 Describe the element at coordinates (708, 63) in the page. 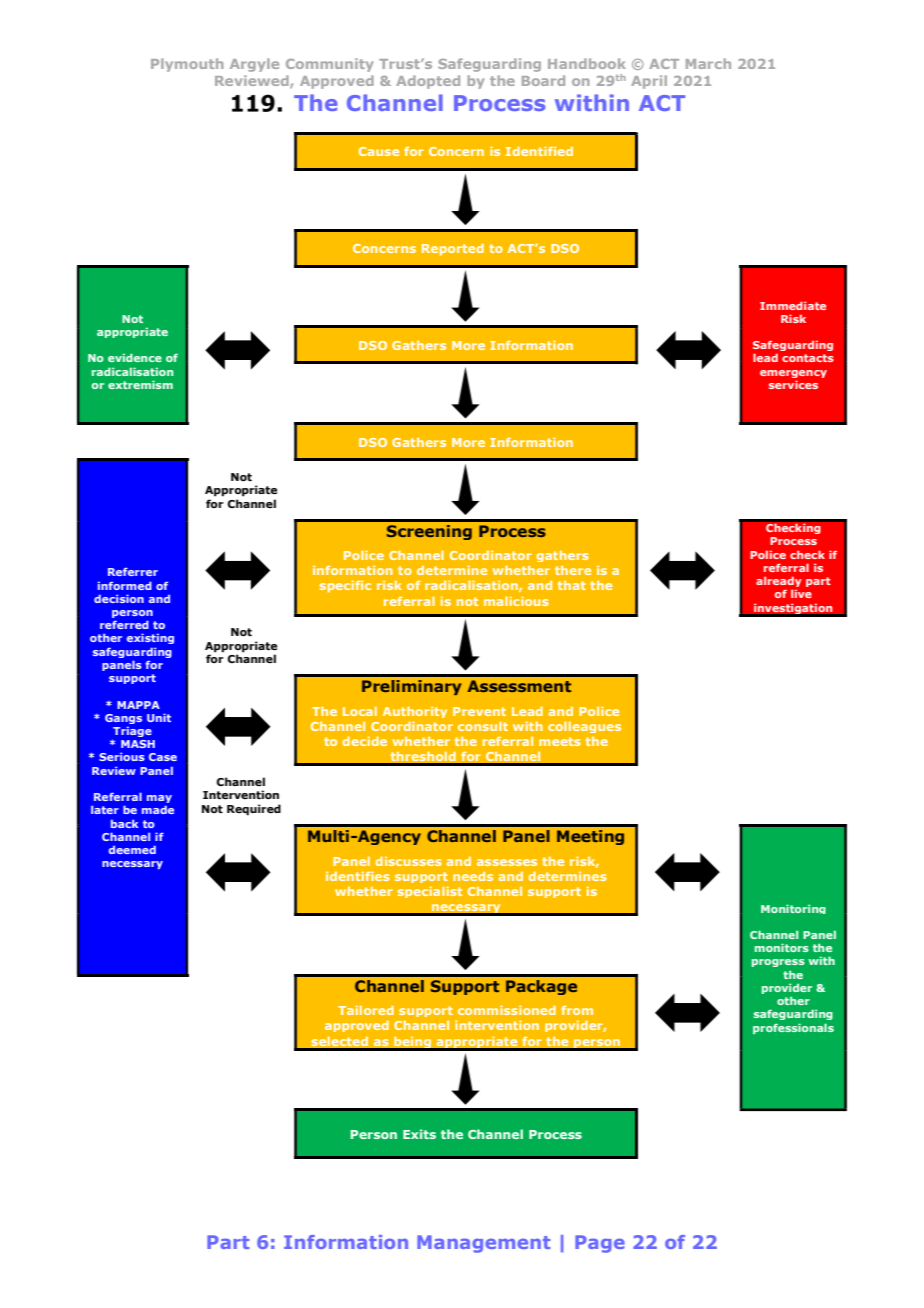

I see `March` at that location.
